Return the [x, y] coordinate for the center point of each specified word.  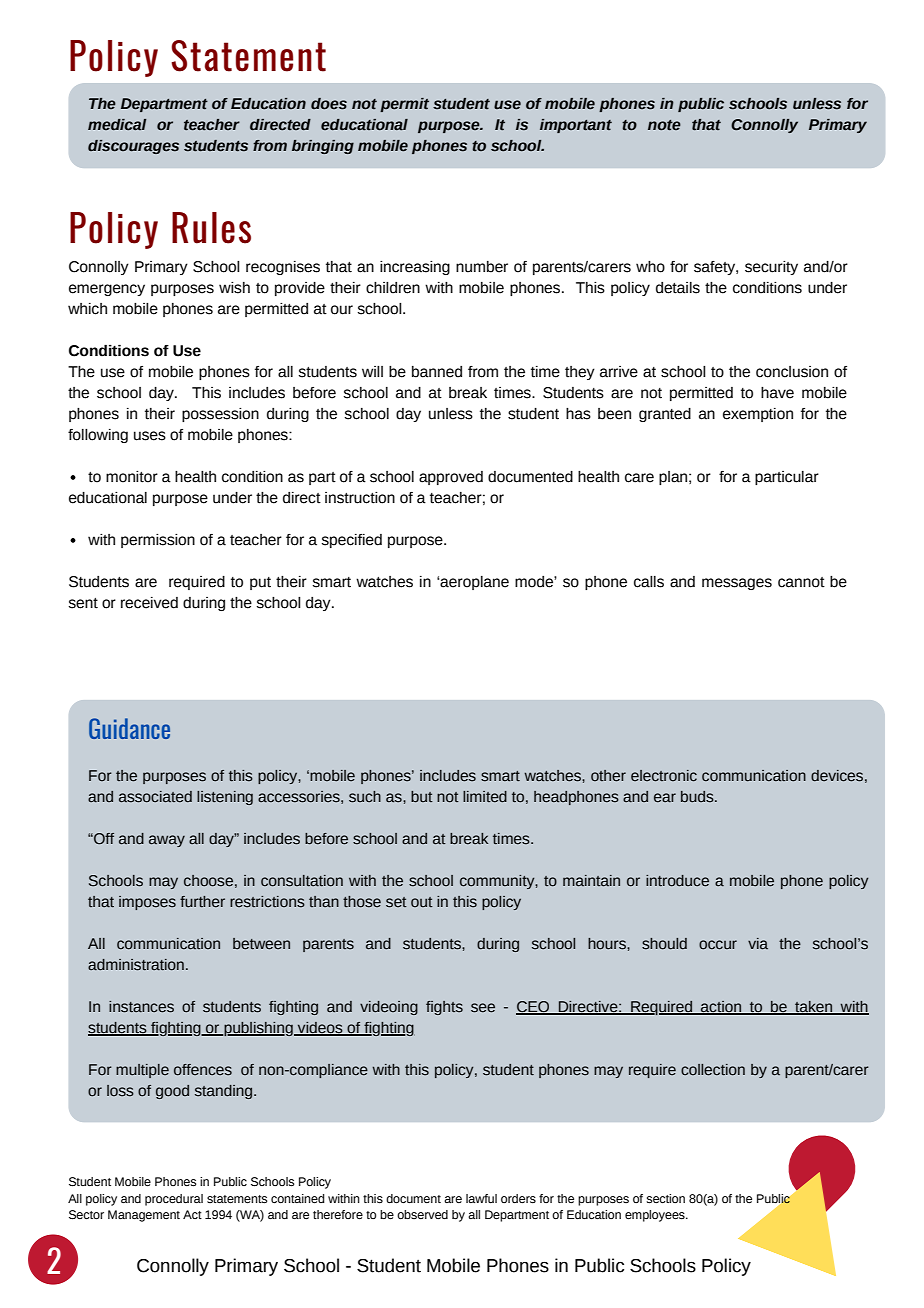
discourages [133, 147]
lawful [481, 1198]
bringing [323, 147]
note [664, 125]
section [666, 1199]
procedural [174, 1200]
